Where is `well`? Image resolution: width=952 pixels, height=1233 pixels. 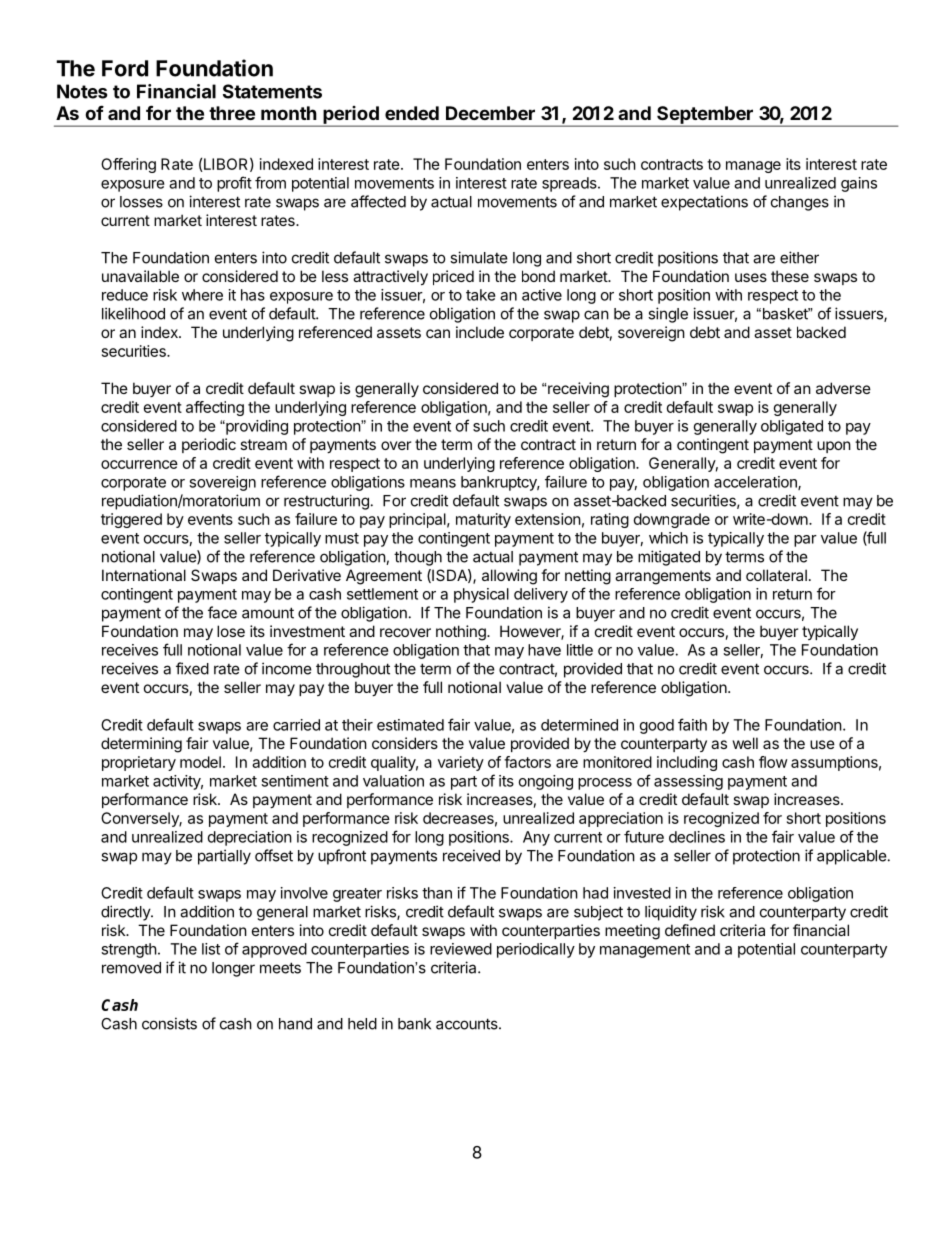 well is located at coordinates (745, 743).
